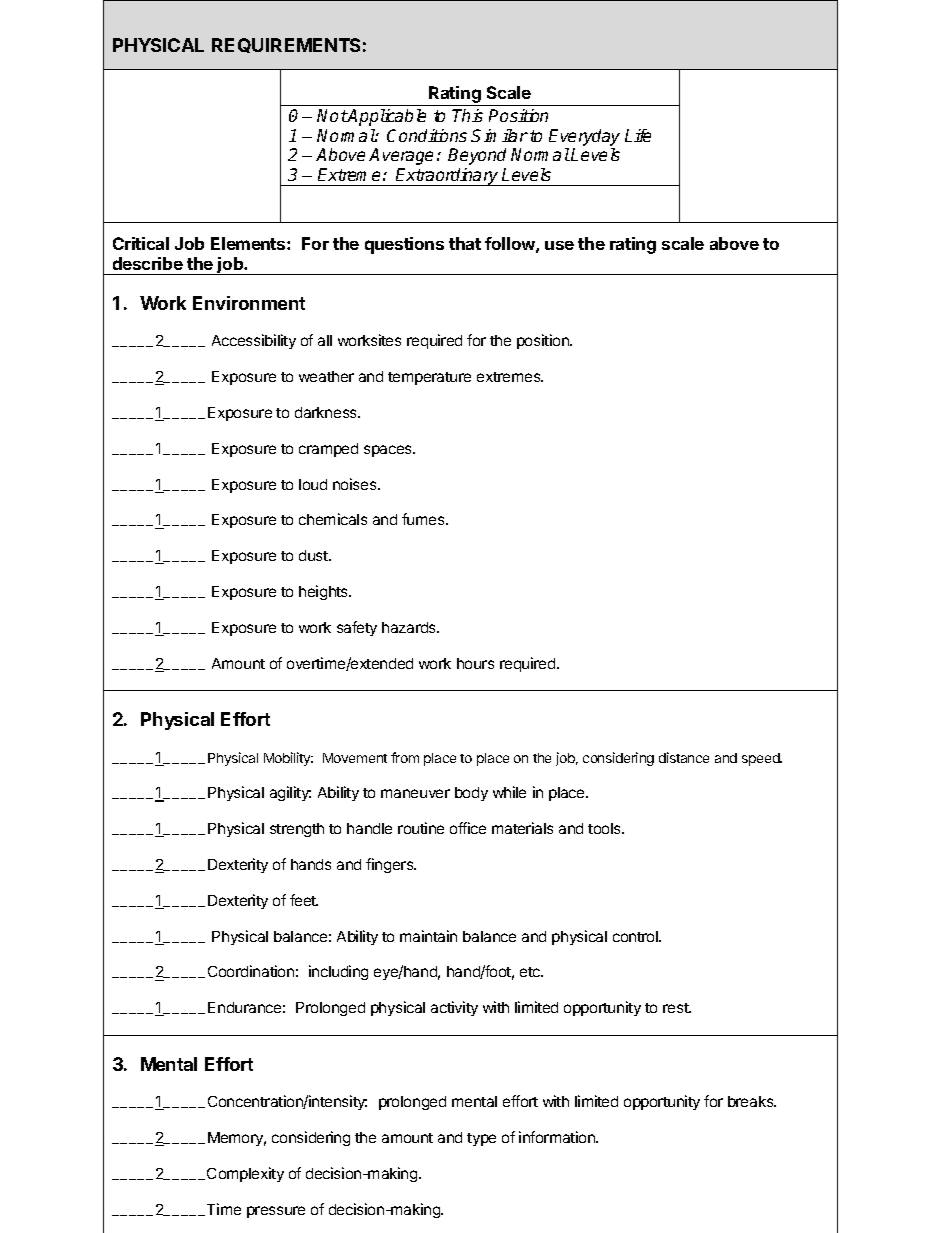  I want to click on office, so click(468, 828).
